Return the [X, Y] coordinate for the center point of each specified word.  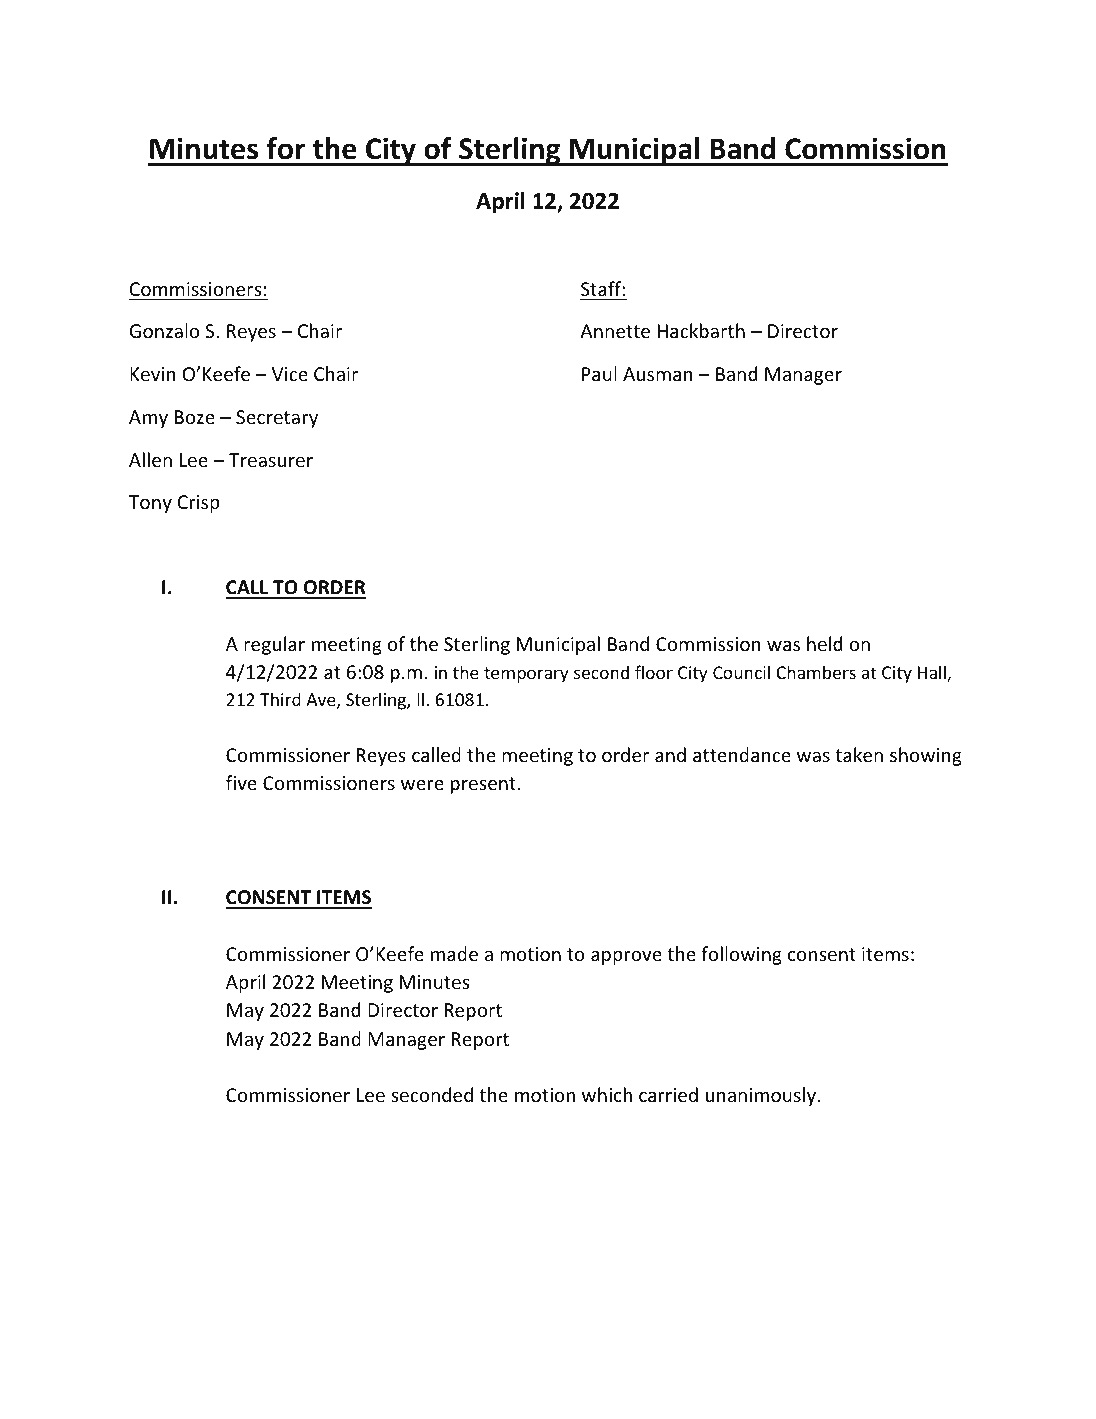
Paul [599, 373]
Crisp [198, 504]
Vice [290, 374]
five [241, 782]
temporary [526, 675]
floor [654, 672]
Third [280, 699]
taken [859, 754]
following [741, 955]
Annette [615, 331]
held [824, 643]
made [454, 953]
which [607, 1094]
